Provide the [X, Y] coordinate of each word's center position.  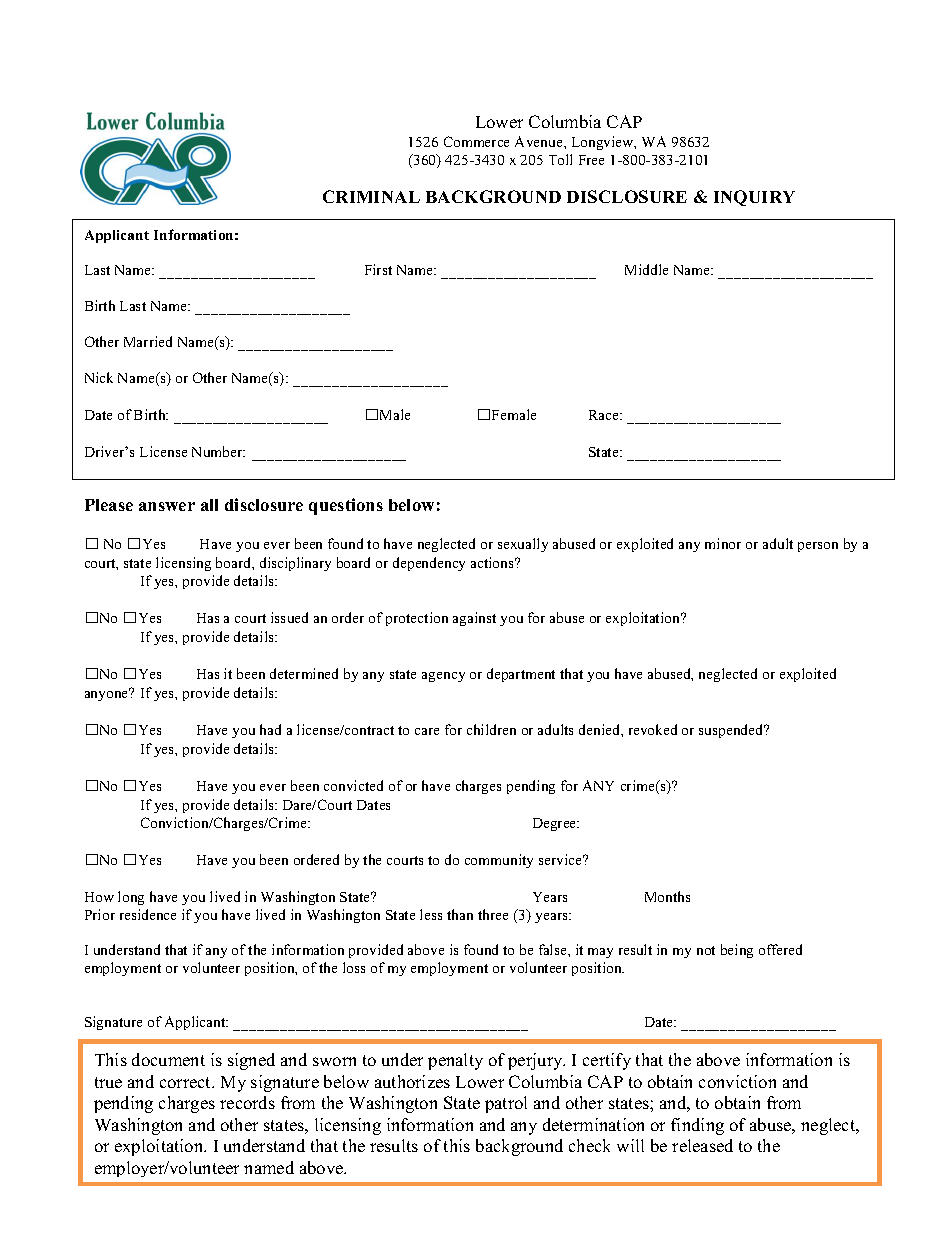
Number [218, 451]
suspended [732, 731]
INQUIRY [754, 198]
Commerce [476, 141]
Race [605, 415]
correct [187, 1082]
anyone [107, 695]
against [474, 619]
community [499, 861]
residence [148, 914]
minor [723, 543]
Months [667, 896]
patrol [506, 1104]
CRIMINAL [371, 196]
